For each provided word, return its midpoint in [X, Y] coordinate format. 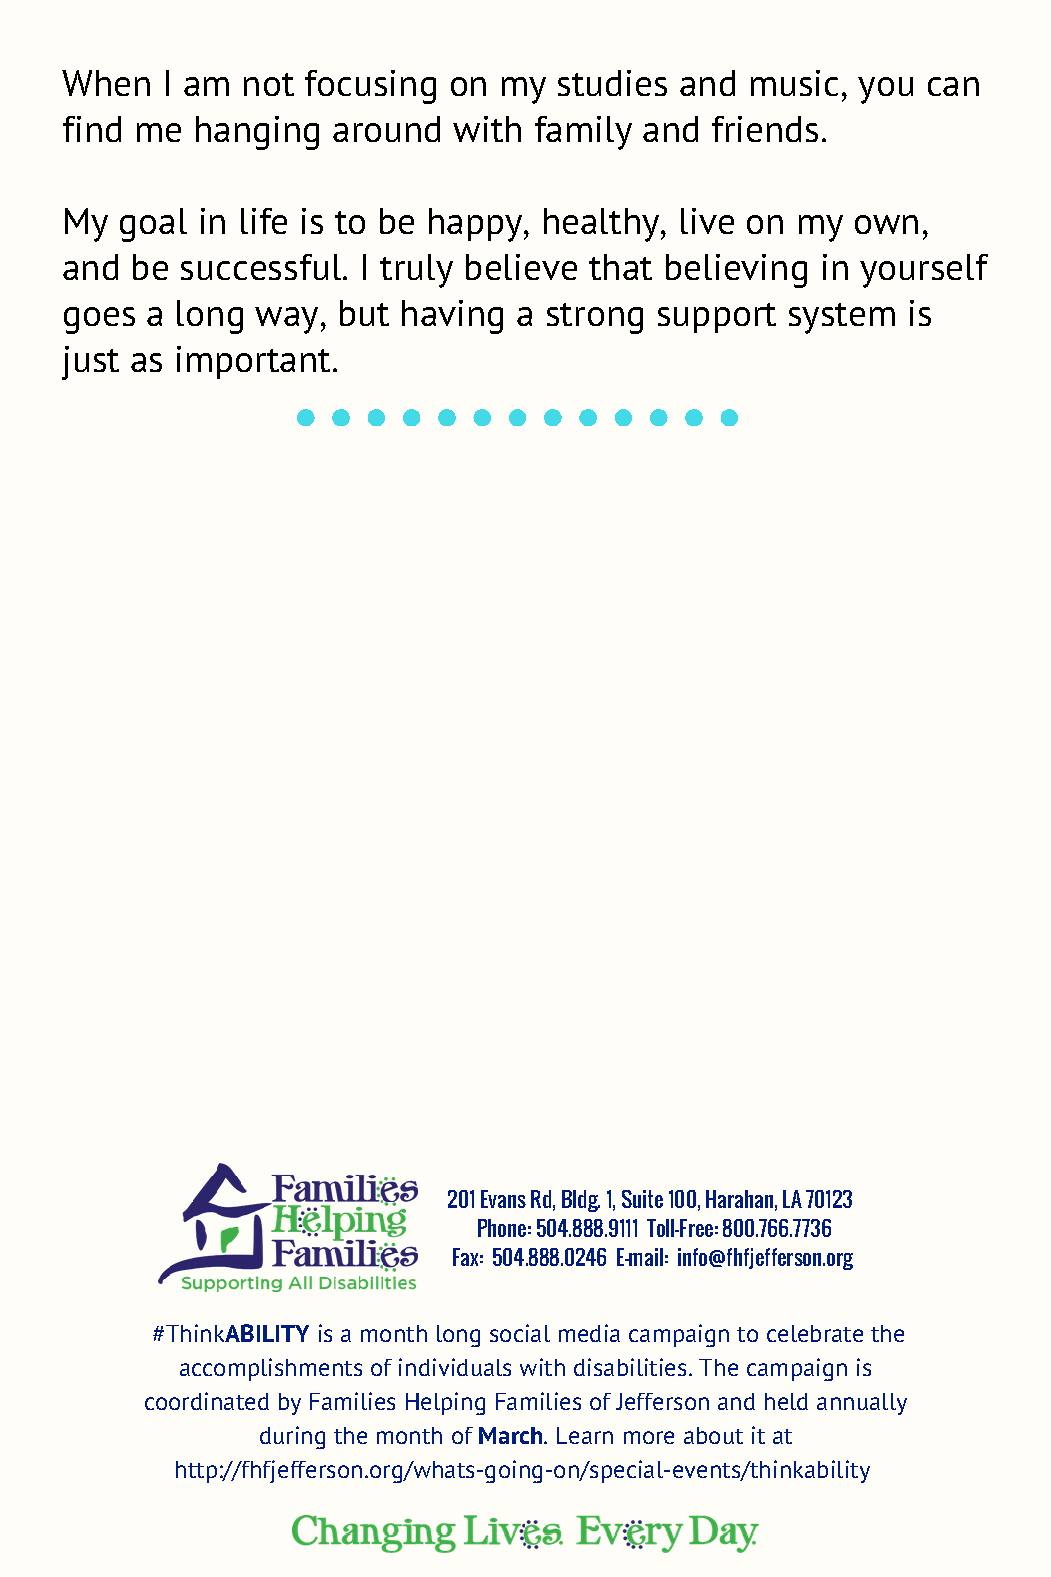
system [842, 318]
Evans [503, 1199]
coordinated [207, 1401]
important [253, 362]
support [717, 318]
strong [595, 318]
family [583, 133]
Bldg [581, 1201]
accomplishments [271, 1369]
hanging [257, 133]
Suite [642, 1199]
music [794, 83]
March [512, 1435]
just [90, 363]
